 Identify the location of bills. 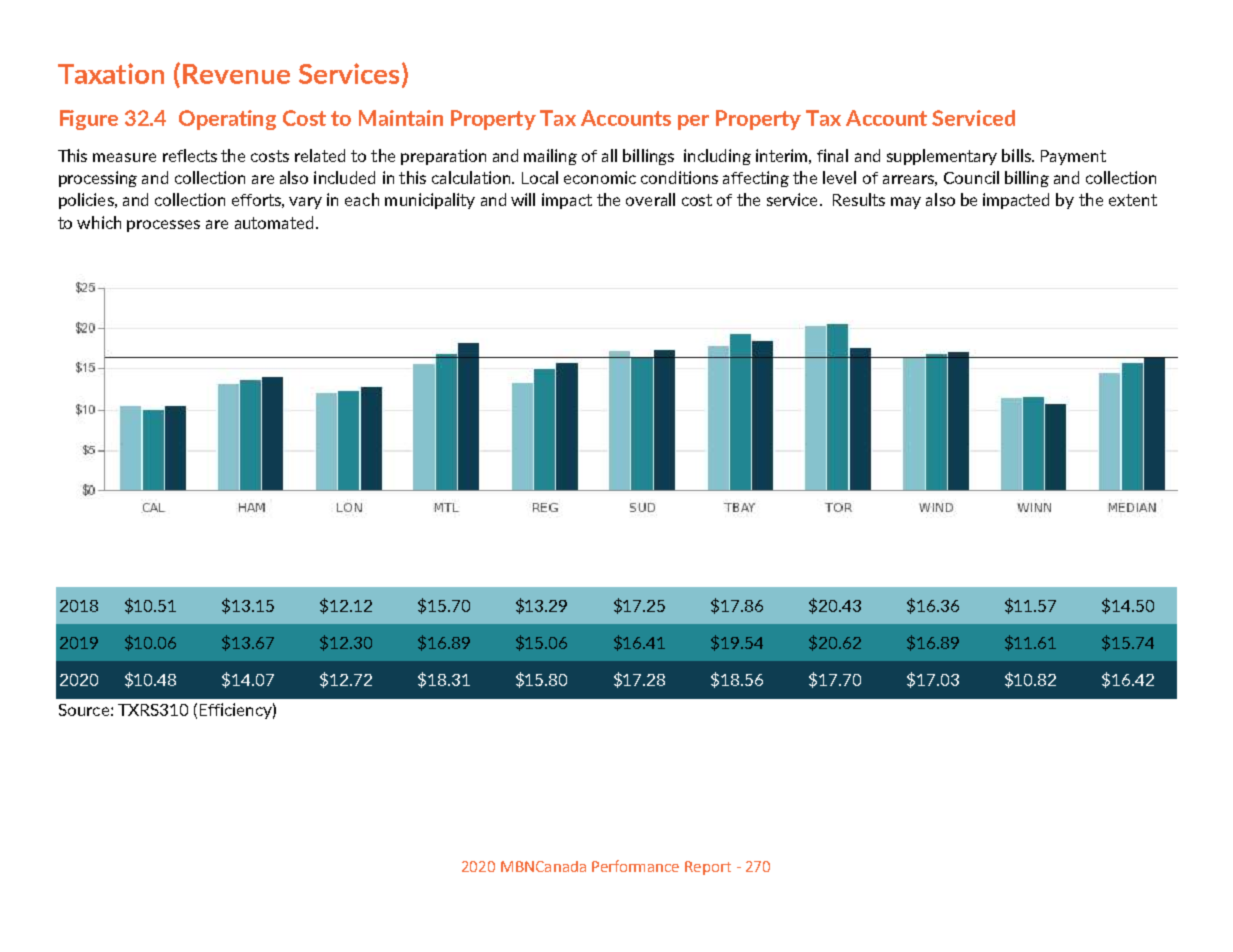
(1017, 155).
